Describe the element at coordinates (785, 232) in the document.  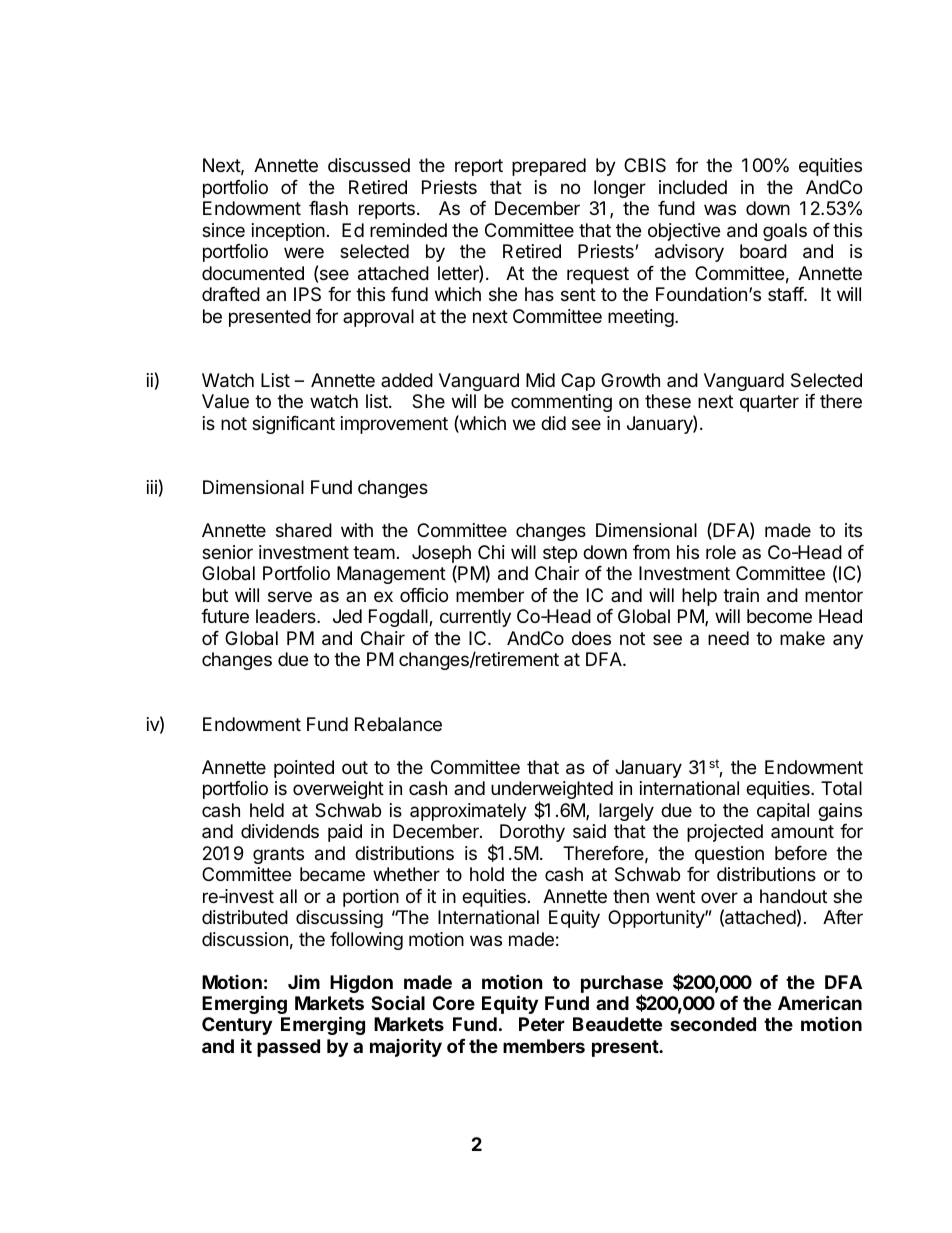
I see `goals` at that location.
